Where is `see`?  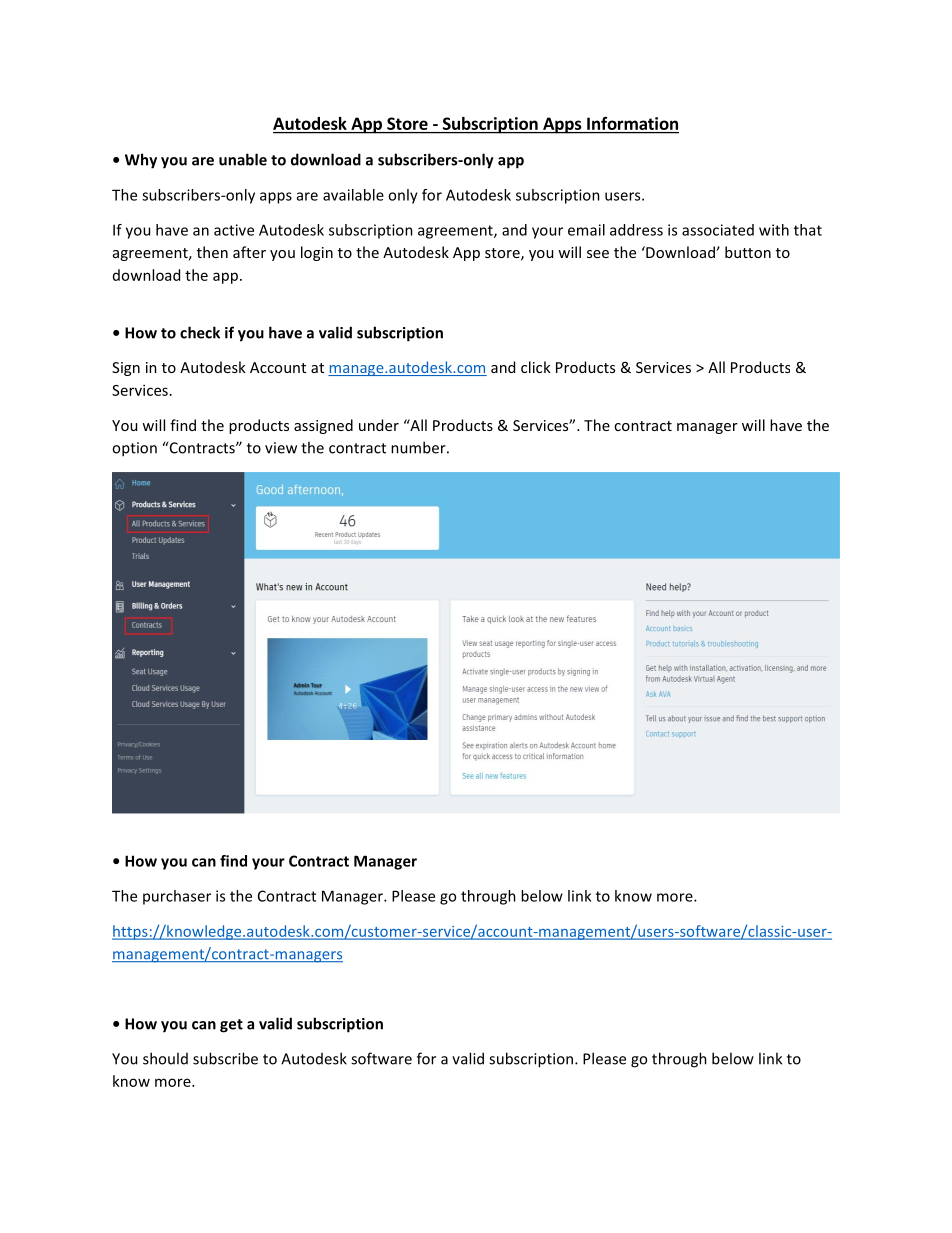 see is located at coordinates (598, 254).
